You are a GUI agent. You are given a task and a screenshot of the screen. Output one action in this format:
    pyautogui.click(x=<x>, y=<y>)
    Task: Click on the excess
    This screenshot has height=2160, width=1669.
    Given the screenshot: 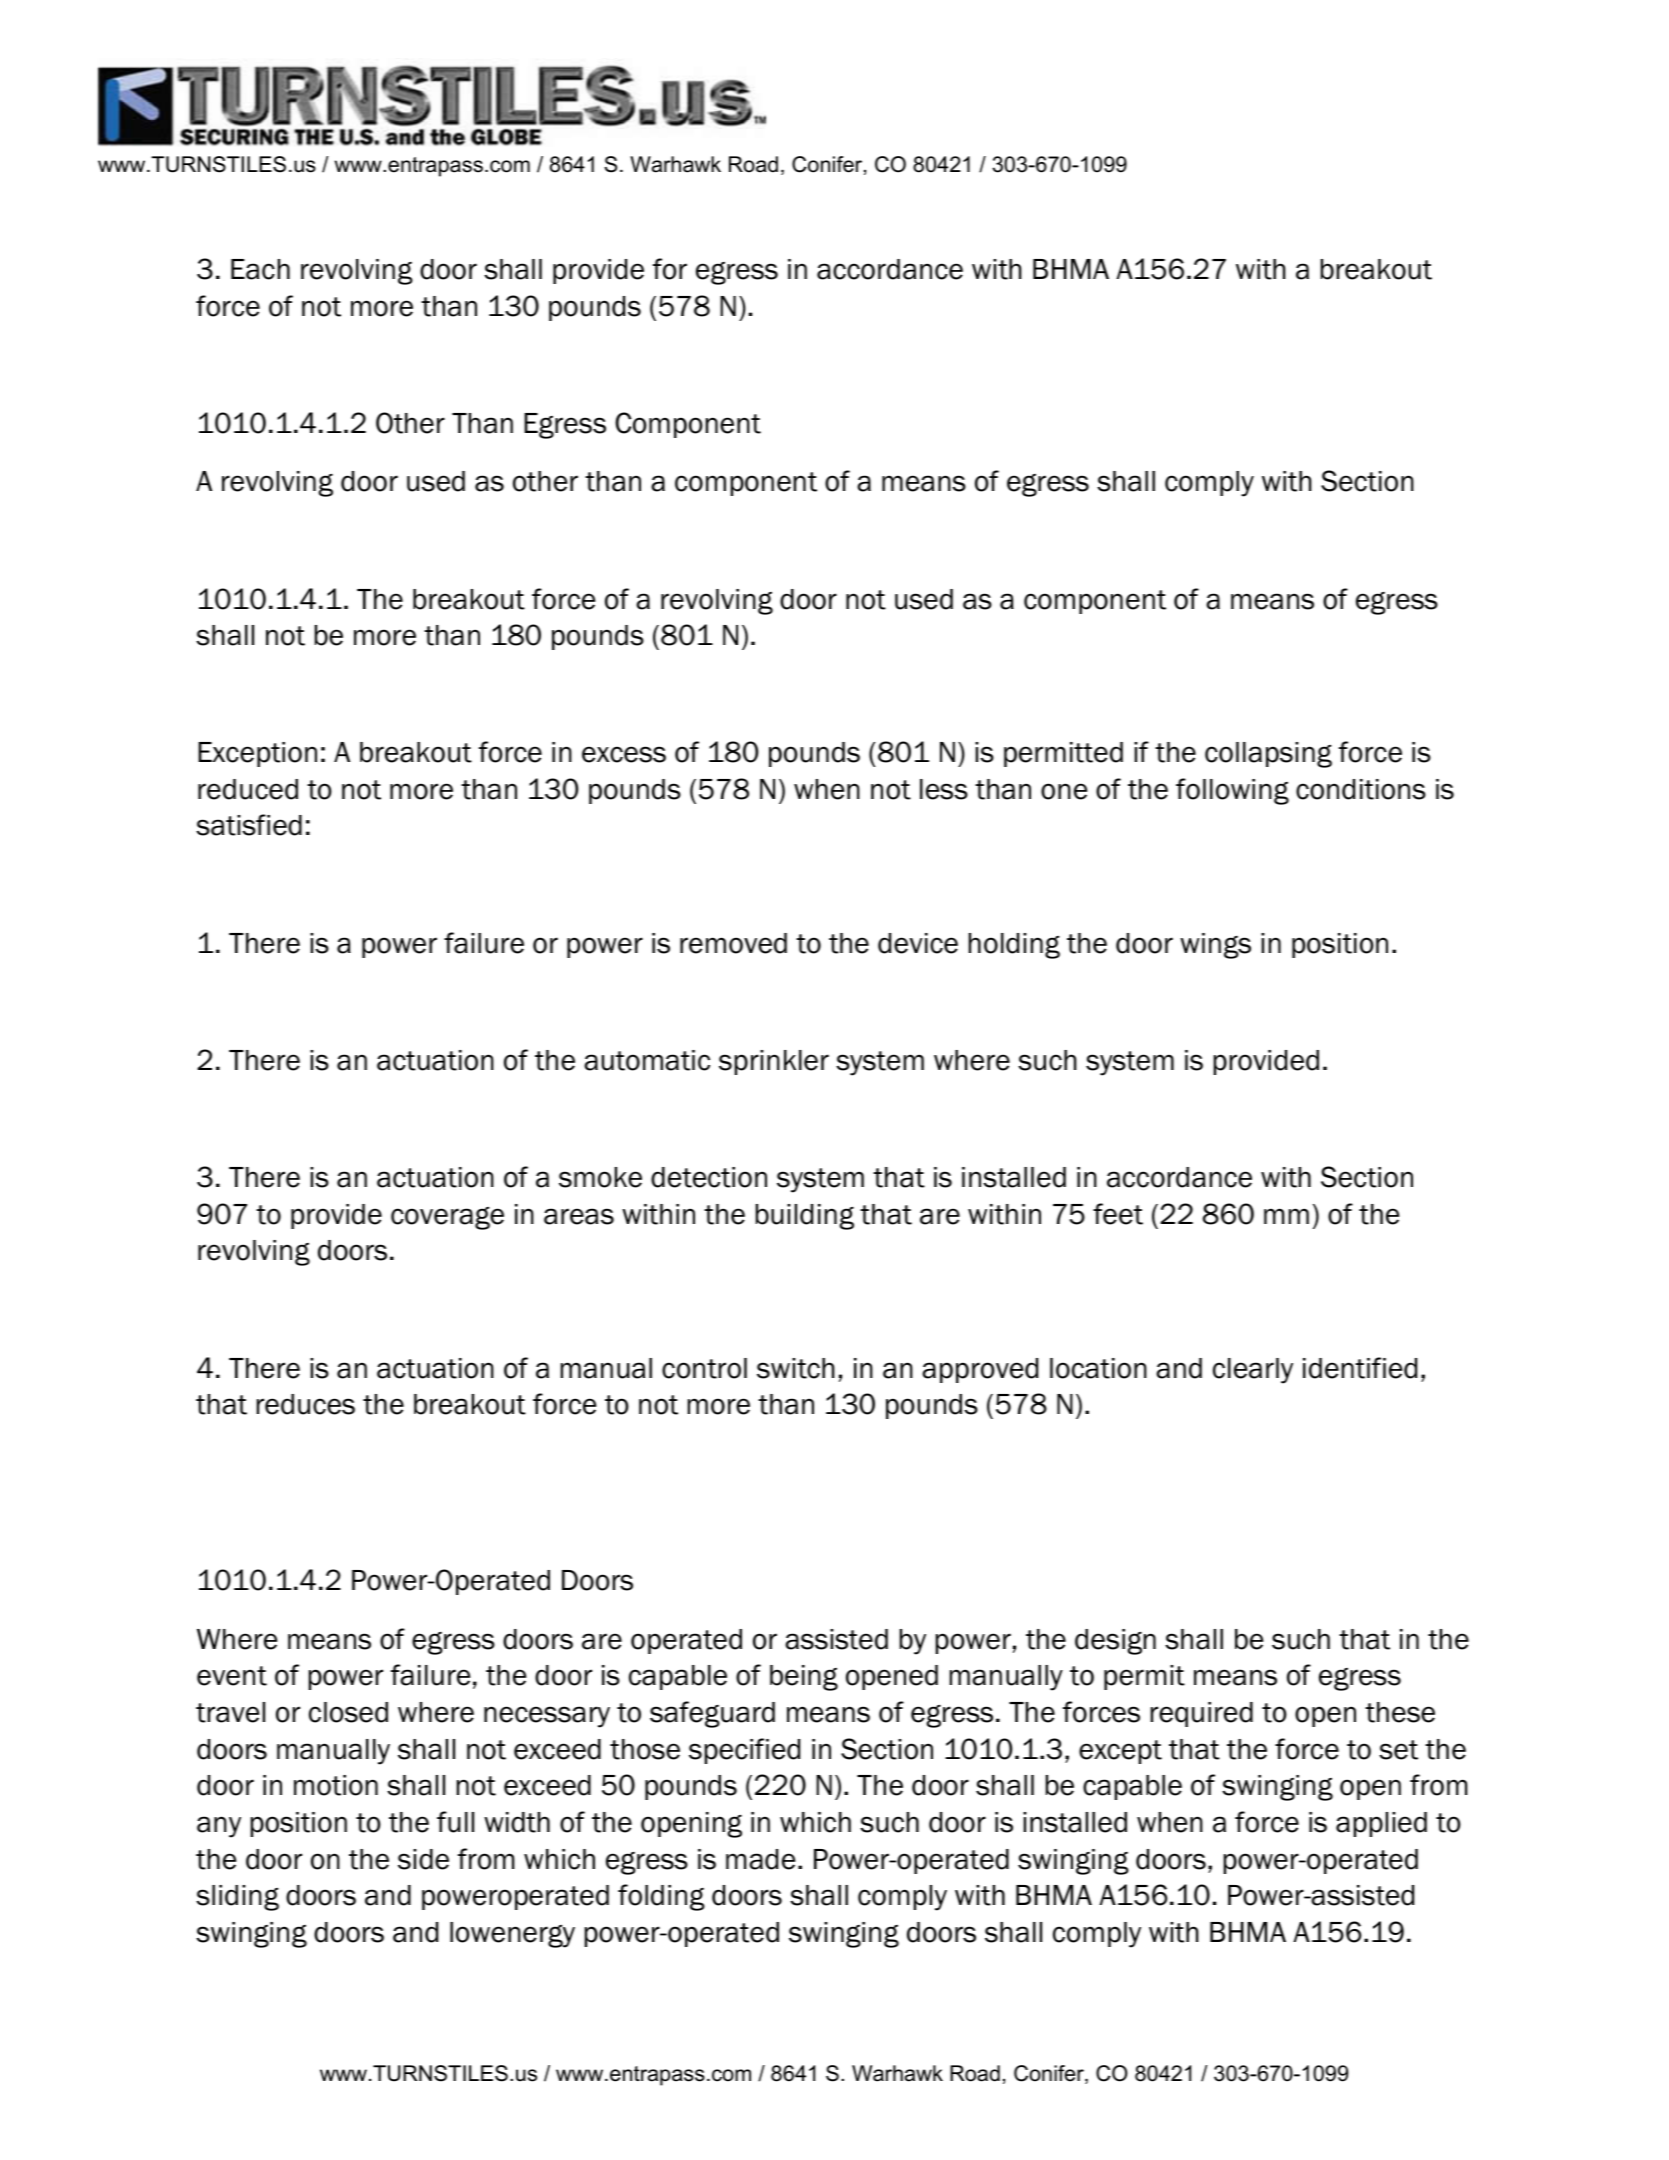 What is the action you would take?
    pyautogui.click(x=624, y=754)
